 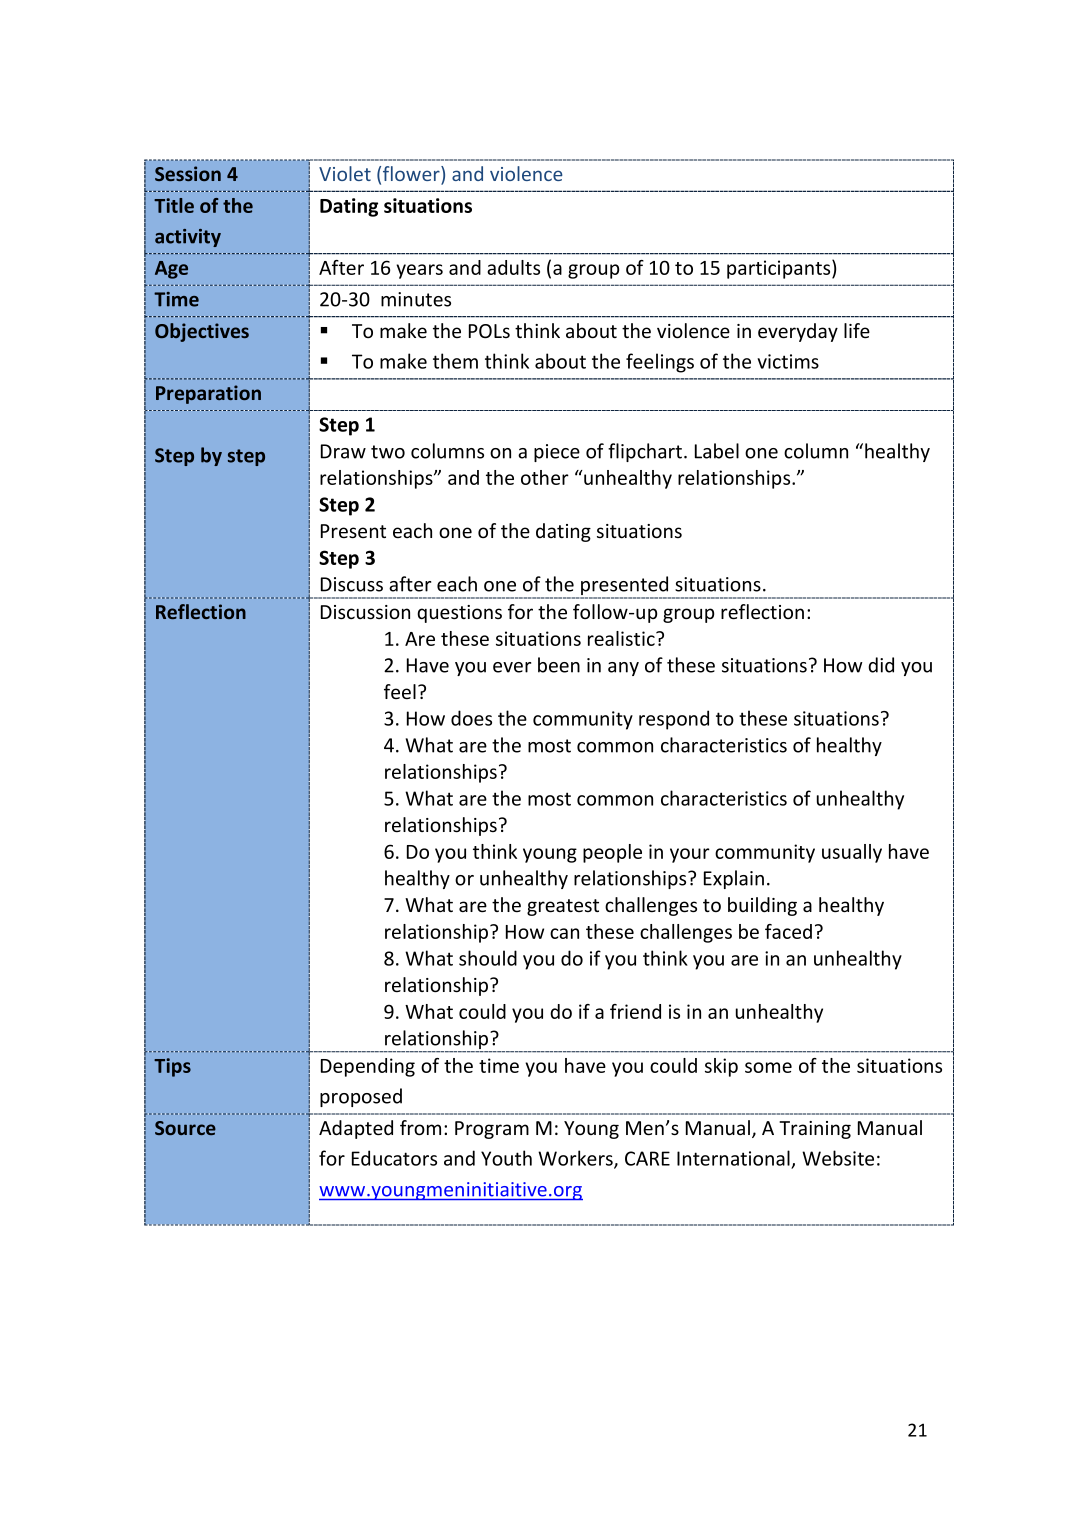 What do you see at coordinates (881, 665) in the screenshot?
I see `did` at bounding box center [881, 665].
